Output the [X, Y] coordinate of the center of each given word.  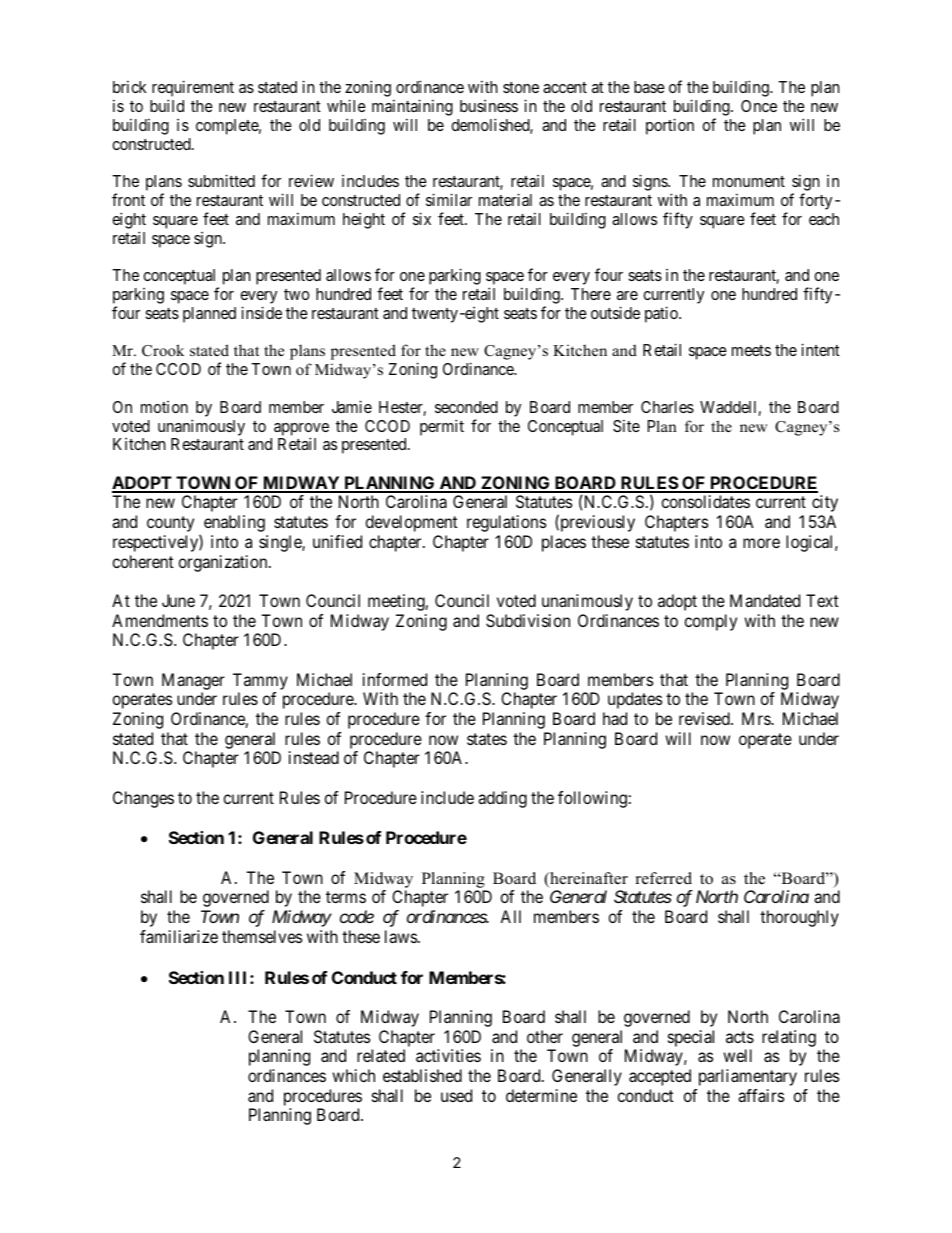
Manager [193, 681]
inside [261, 312]
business [489, 106]
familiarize [179, 936]
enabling [234, 523]
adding [502, 799]
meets [751, 350]
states [487, 739]
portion [670, 126]
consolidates [706, 501]
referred [664, 878]
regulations [506, 523]
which [353, 1075]
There [591, 294]
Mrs [757, 718]
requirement [193, 90]
